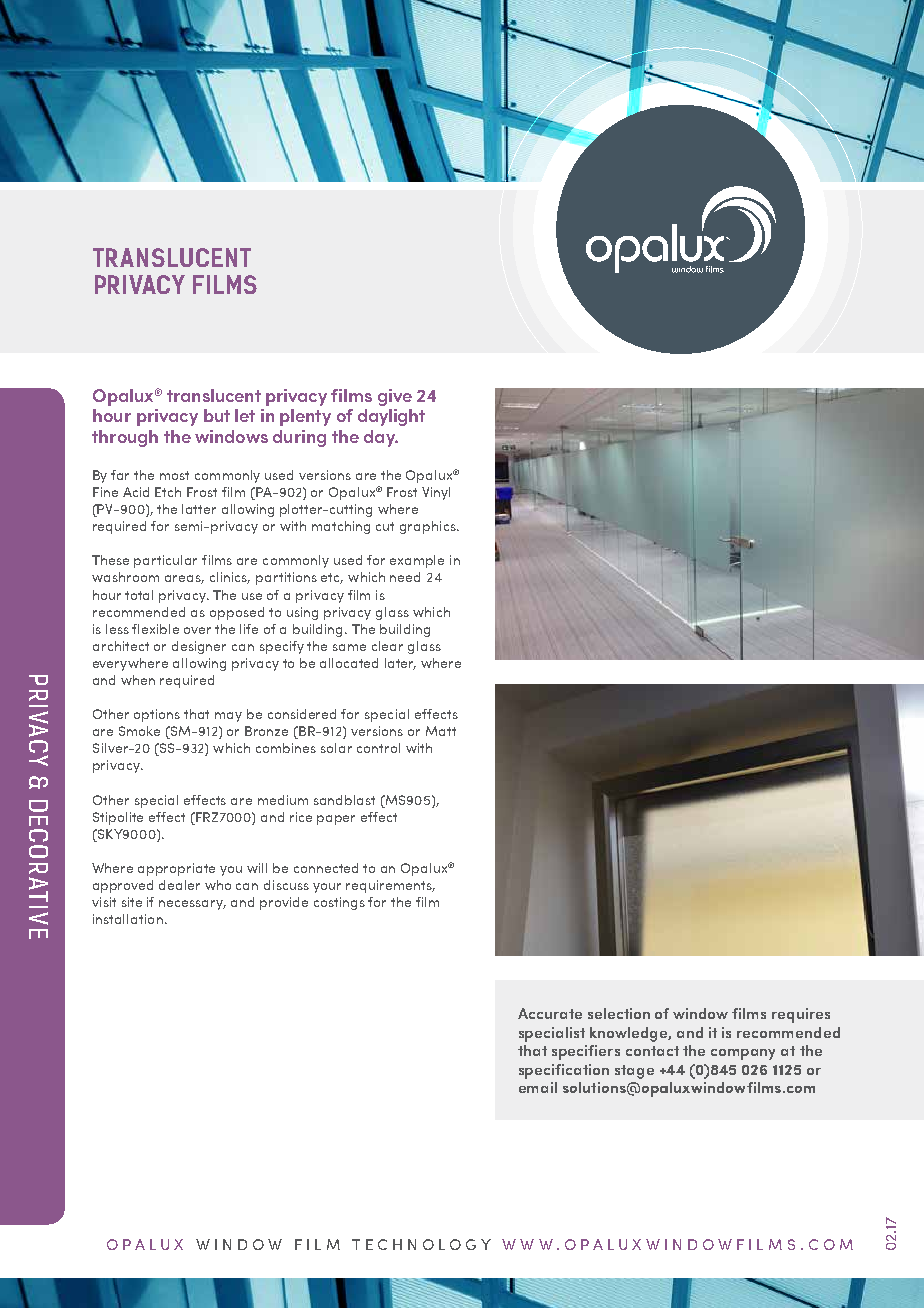  Describe the element at coordinates (391, 417) in the image. I see `daylight` at that location.
